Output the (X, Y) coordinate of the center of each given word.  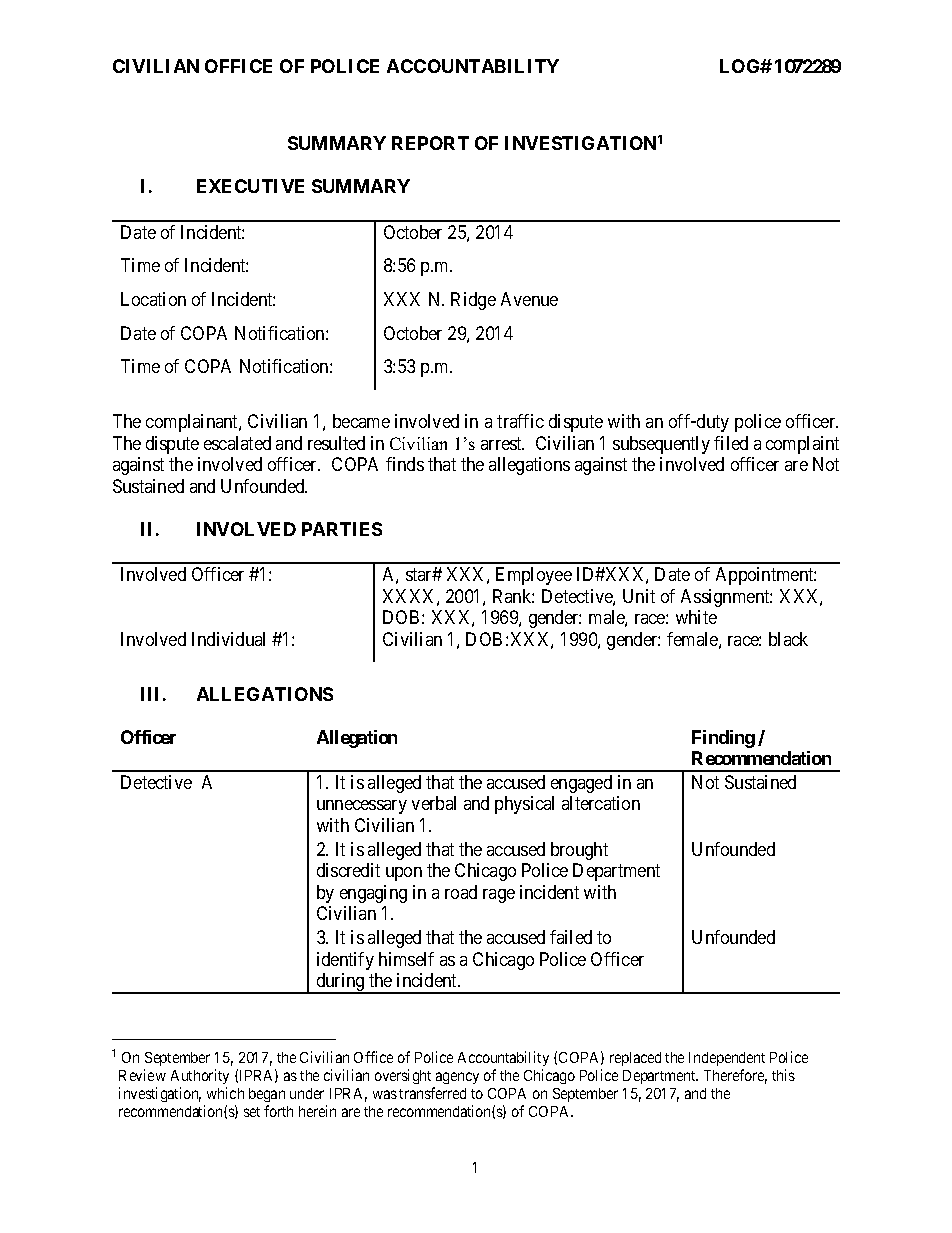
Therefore (735, 1076)
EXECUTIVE (250, 186)
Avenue (529, 299)
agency (456, 1080)
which (225, 1093)
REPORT (430, 143)
